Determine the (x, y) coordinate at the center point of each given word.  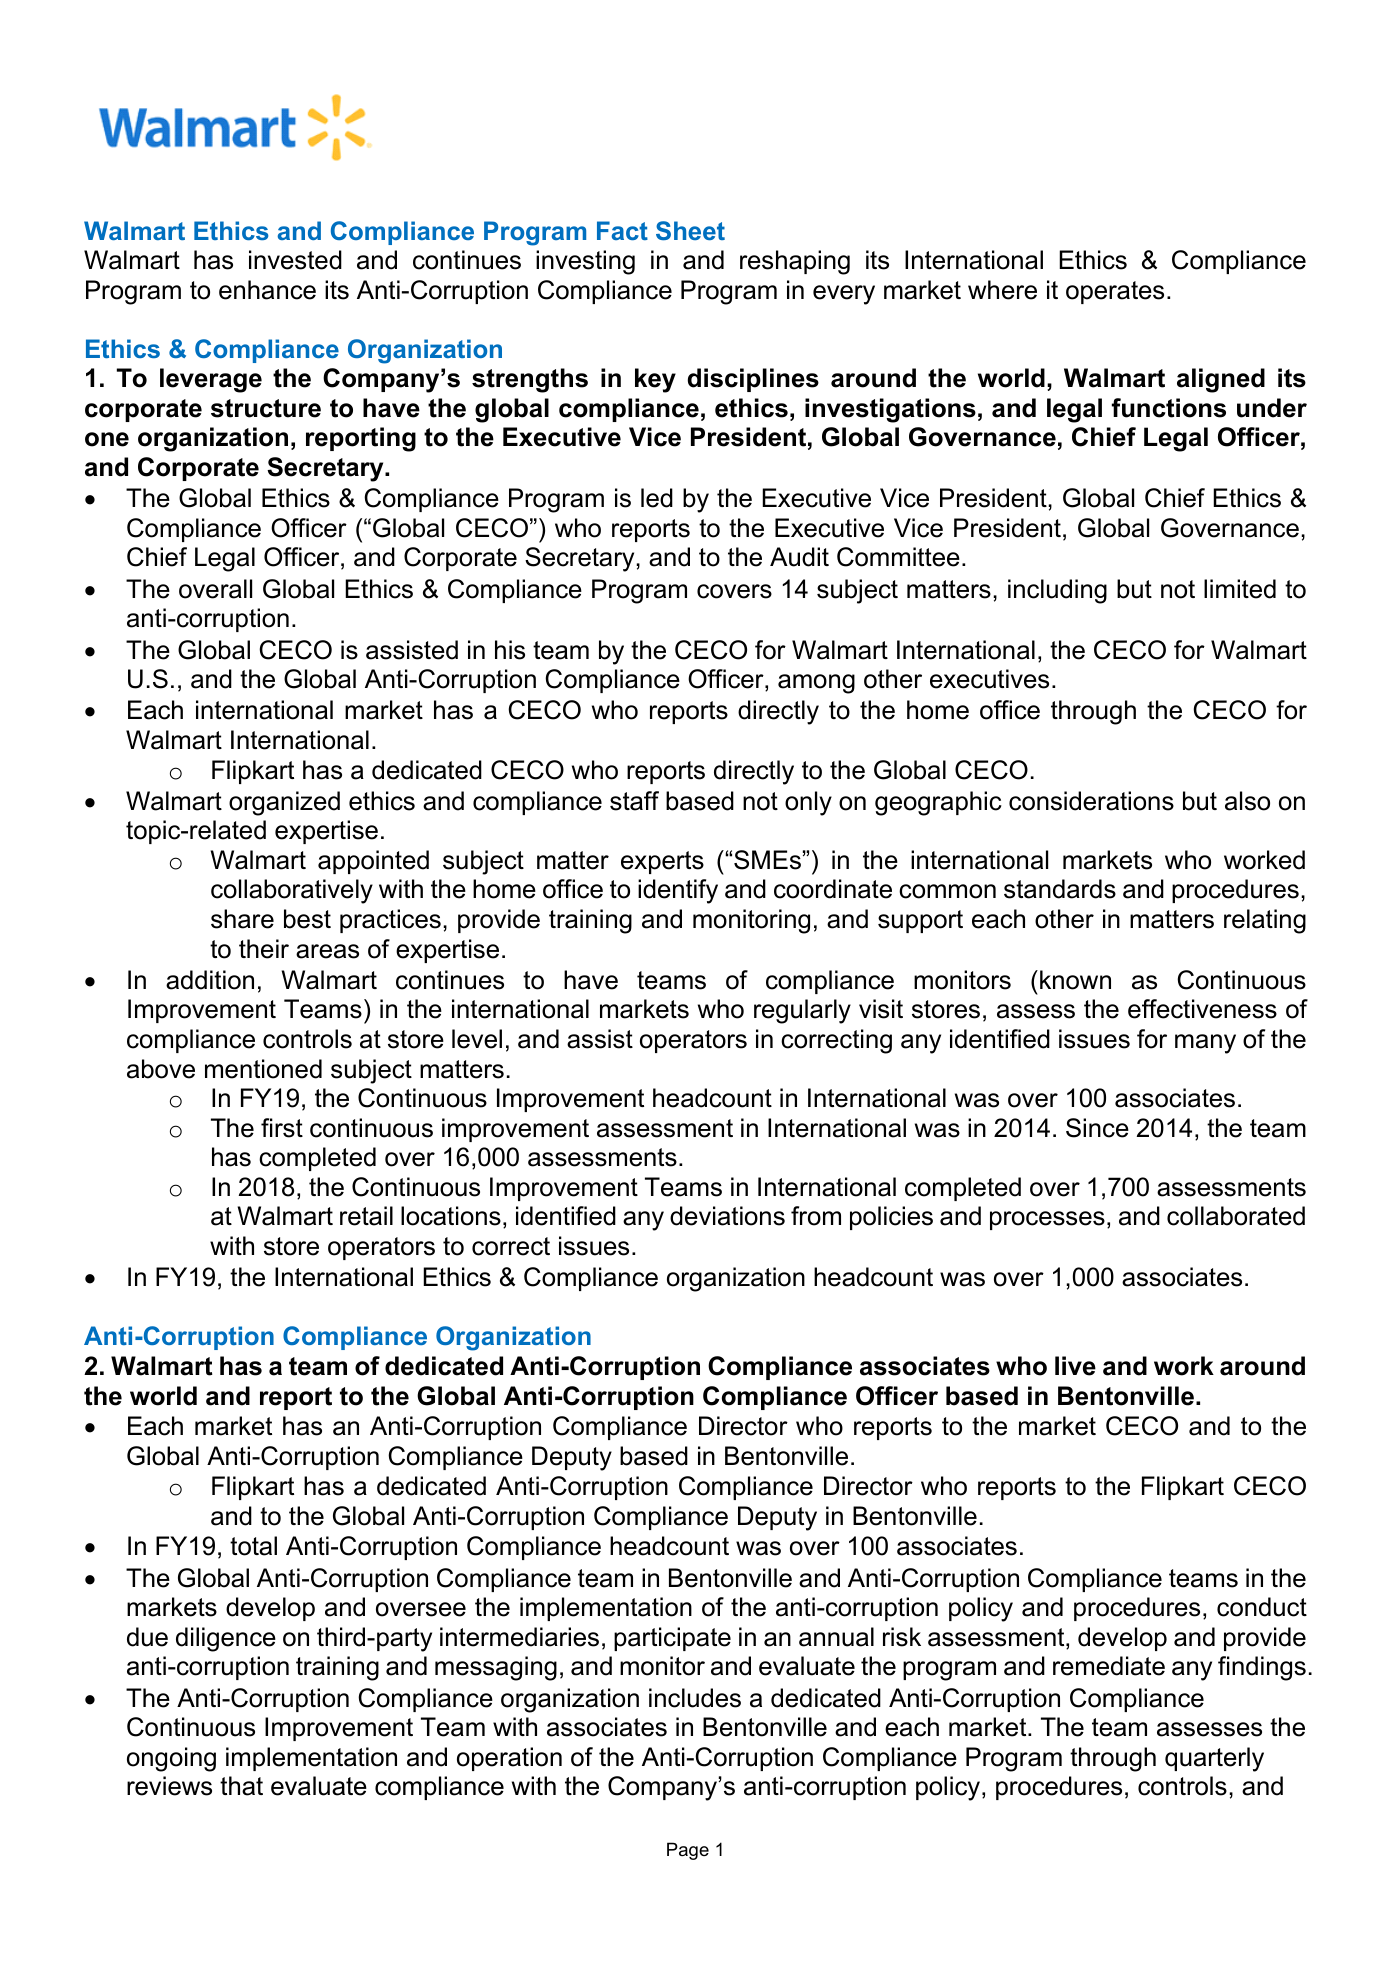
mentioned (263, 1069)
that (241, 1786)
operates (1115, 292)
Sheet (690, 231)
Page (688, 1851)
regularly (802, 1011)
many (1205, 1044)
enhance (267, 290)
